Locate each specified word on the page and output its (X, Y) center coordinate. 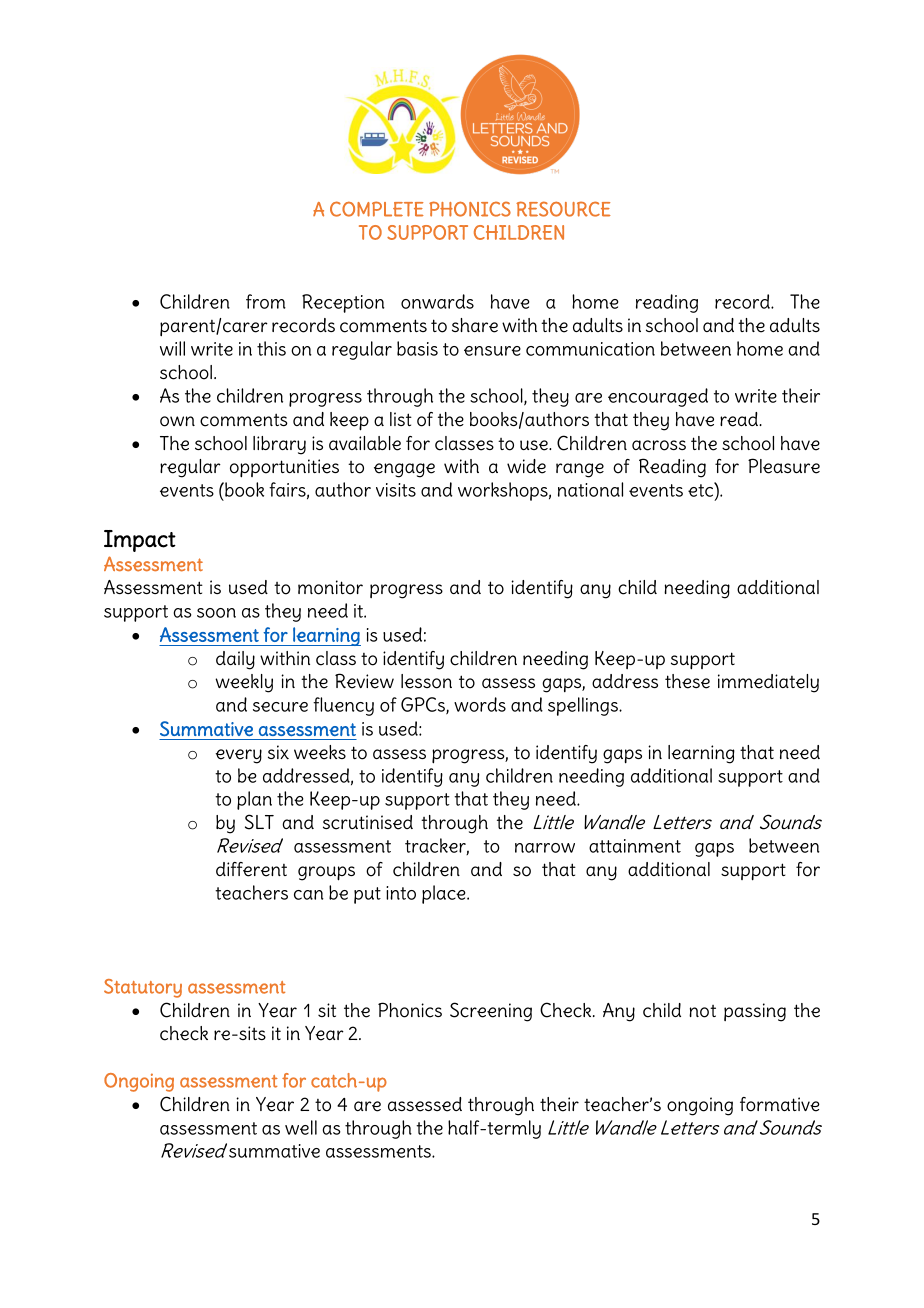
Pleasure (784, 466)
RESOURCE (563, 209)
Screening (491, 1012)
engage (404, 470)
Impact (140, 541)
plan (254, 800)
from (266, 301)
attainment (635, 846)
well (301, 1127)
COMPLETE (377, 209)
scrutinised (368, 822)
